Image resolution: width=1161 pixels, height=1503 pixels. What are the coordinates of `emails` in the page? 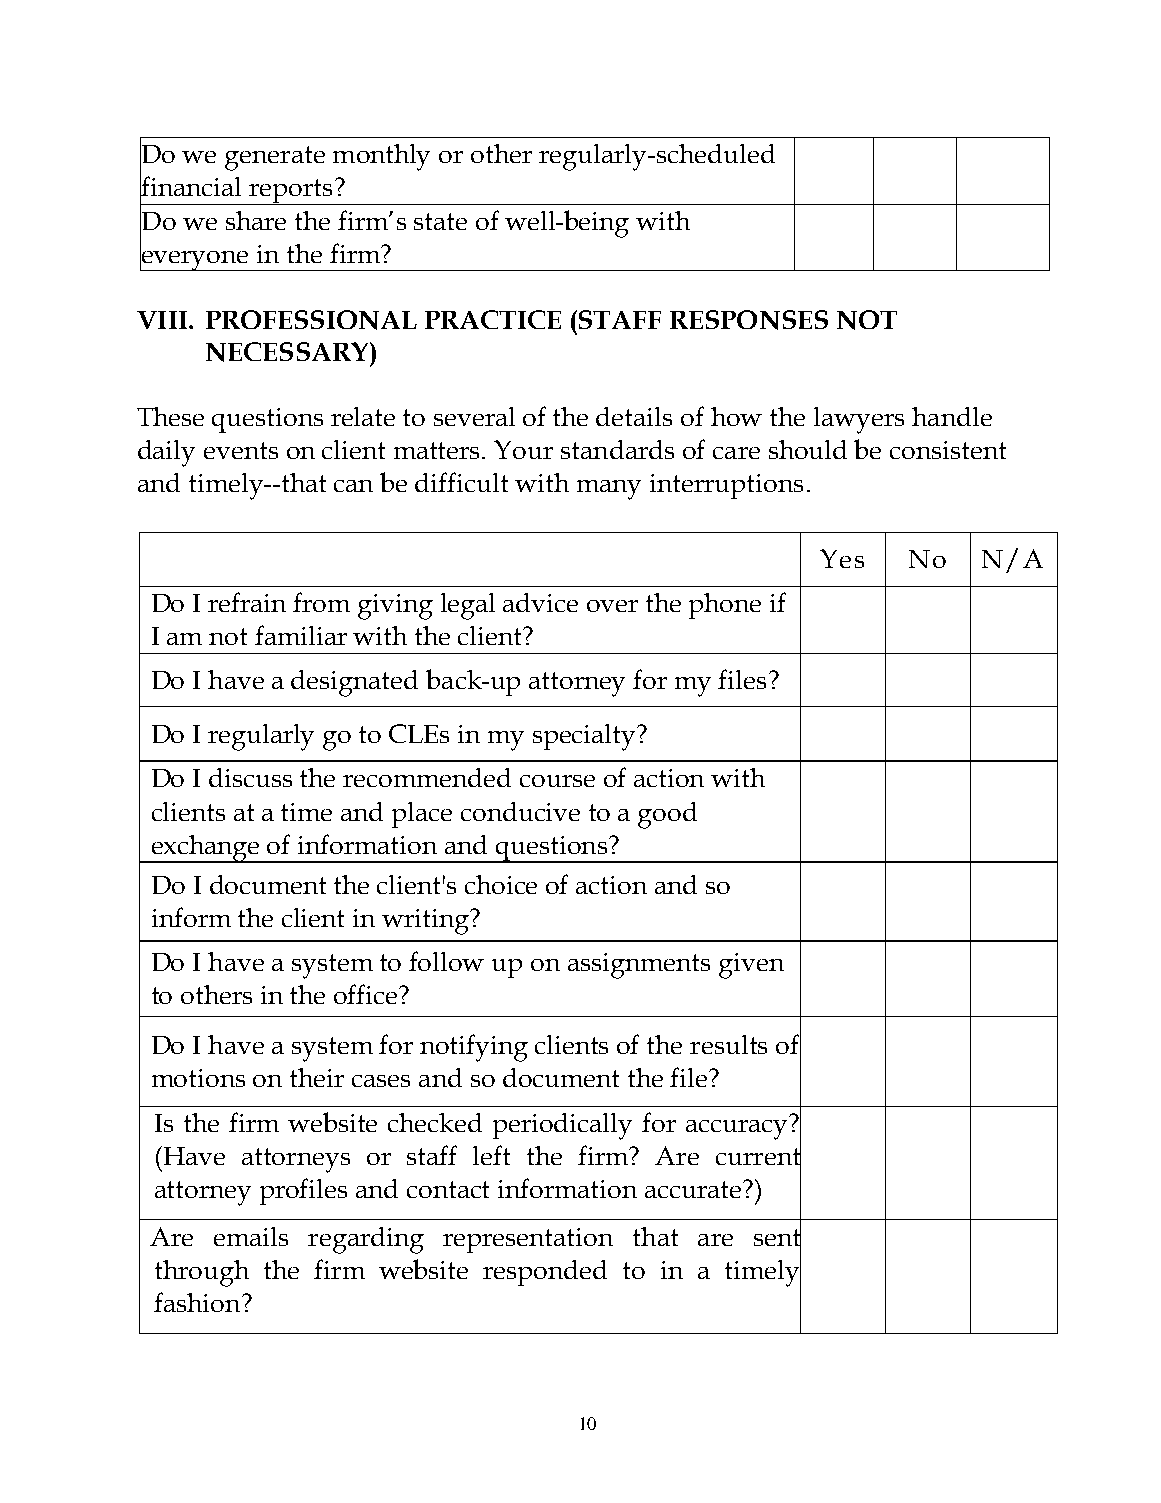 It's located at (251, 1236).
